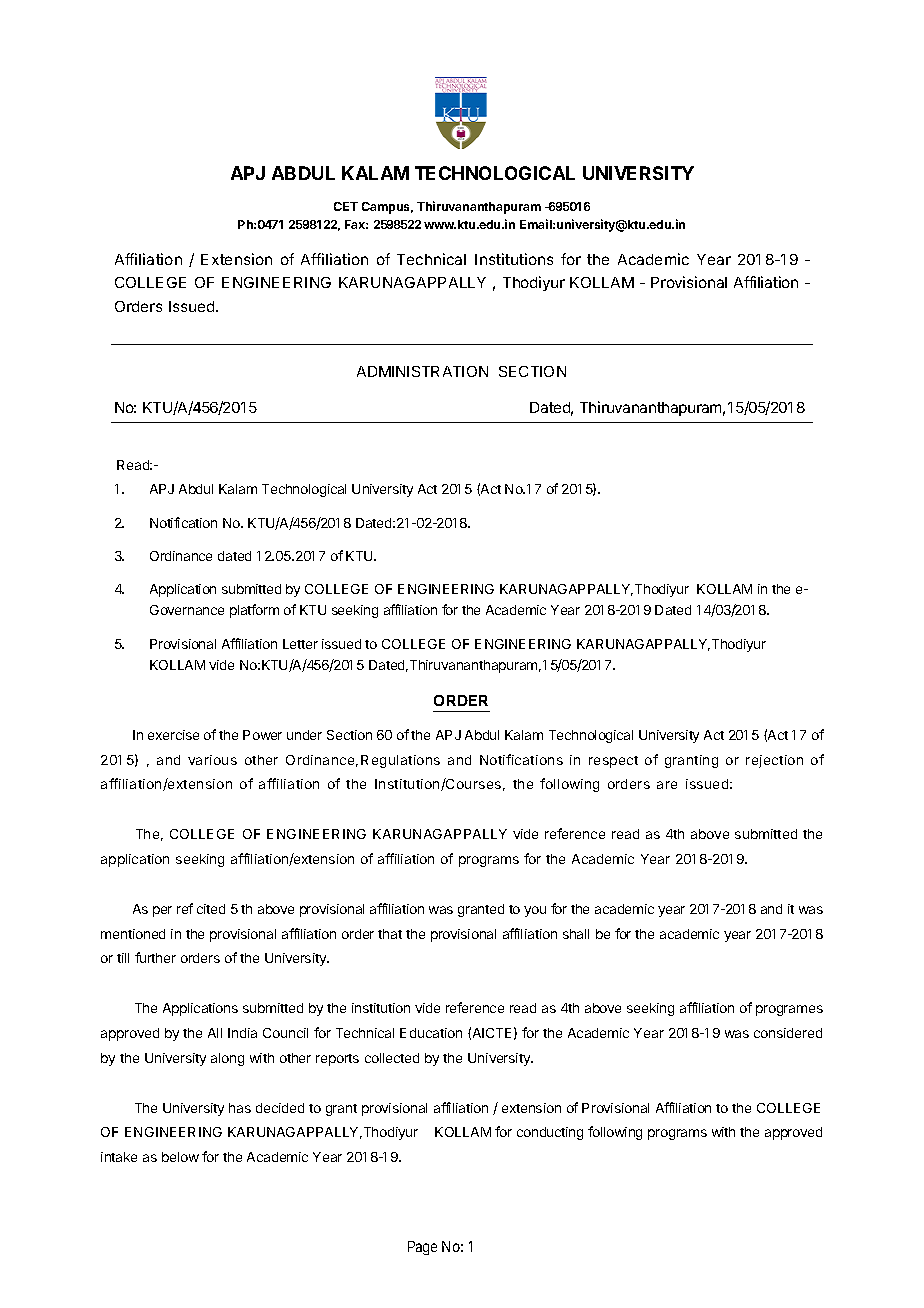 This image has width=924, height=1308. Describe the element at coordinates (300, 644) in the image. I see `Letter` at that location.
